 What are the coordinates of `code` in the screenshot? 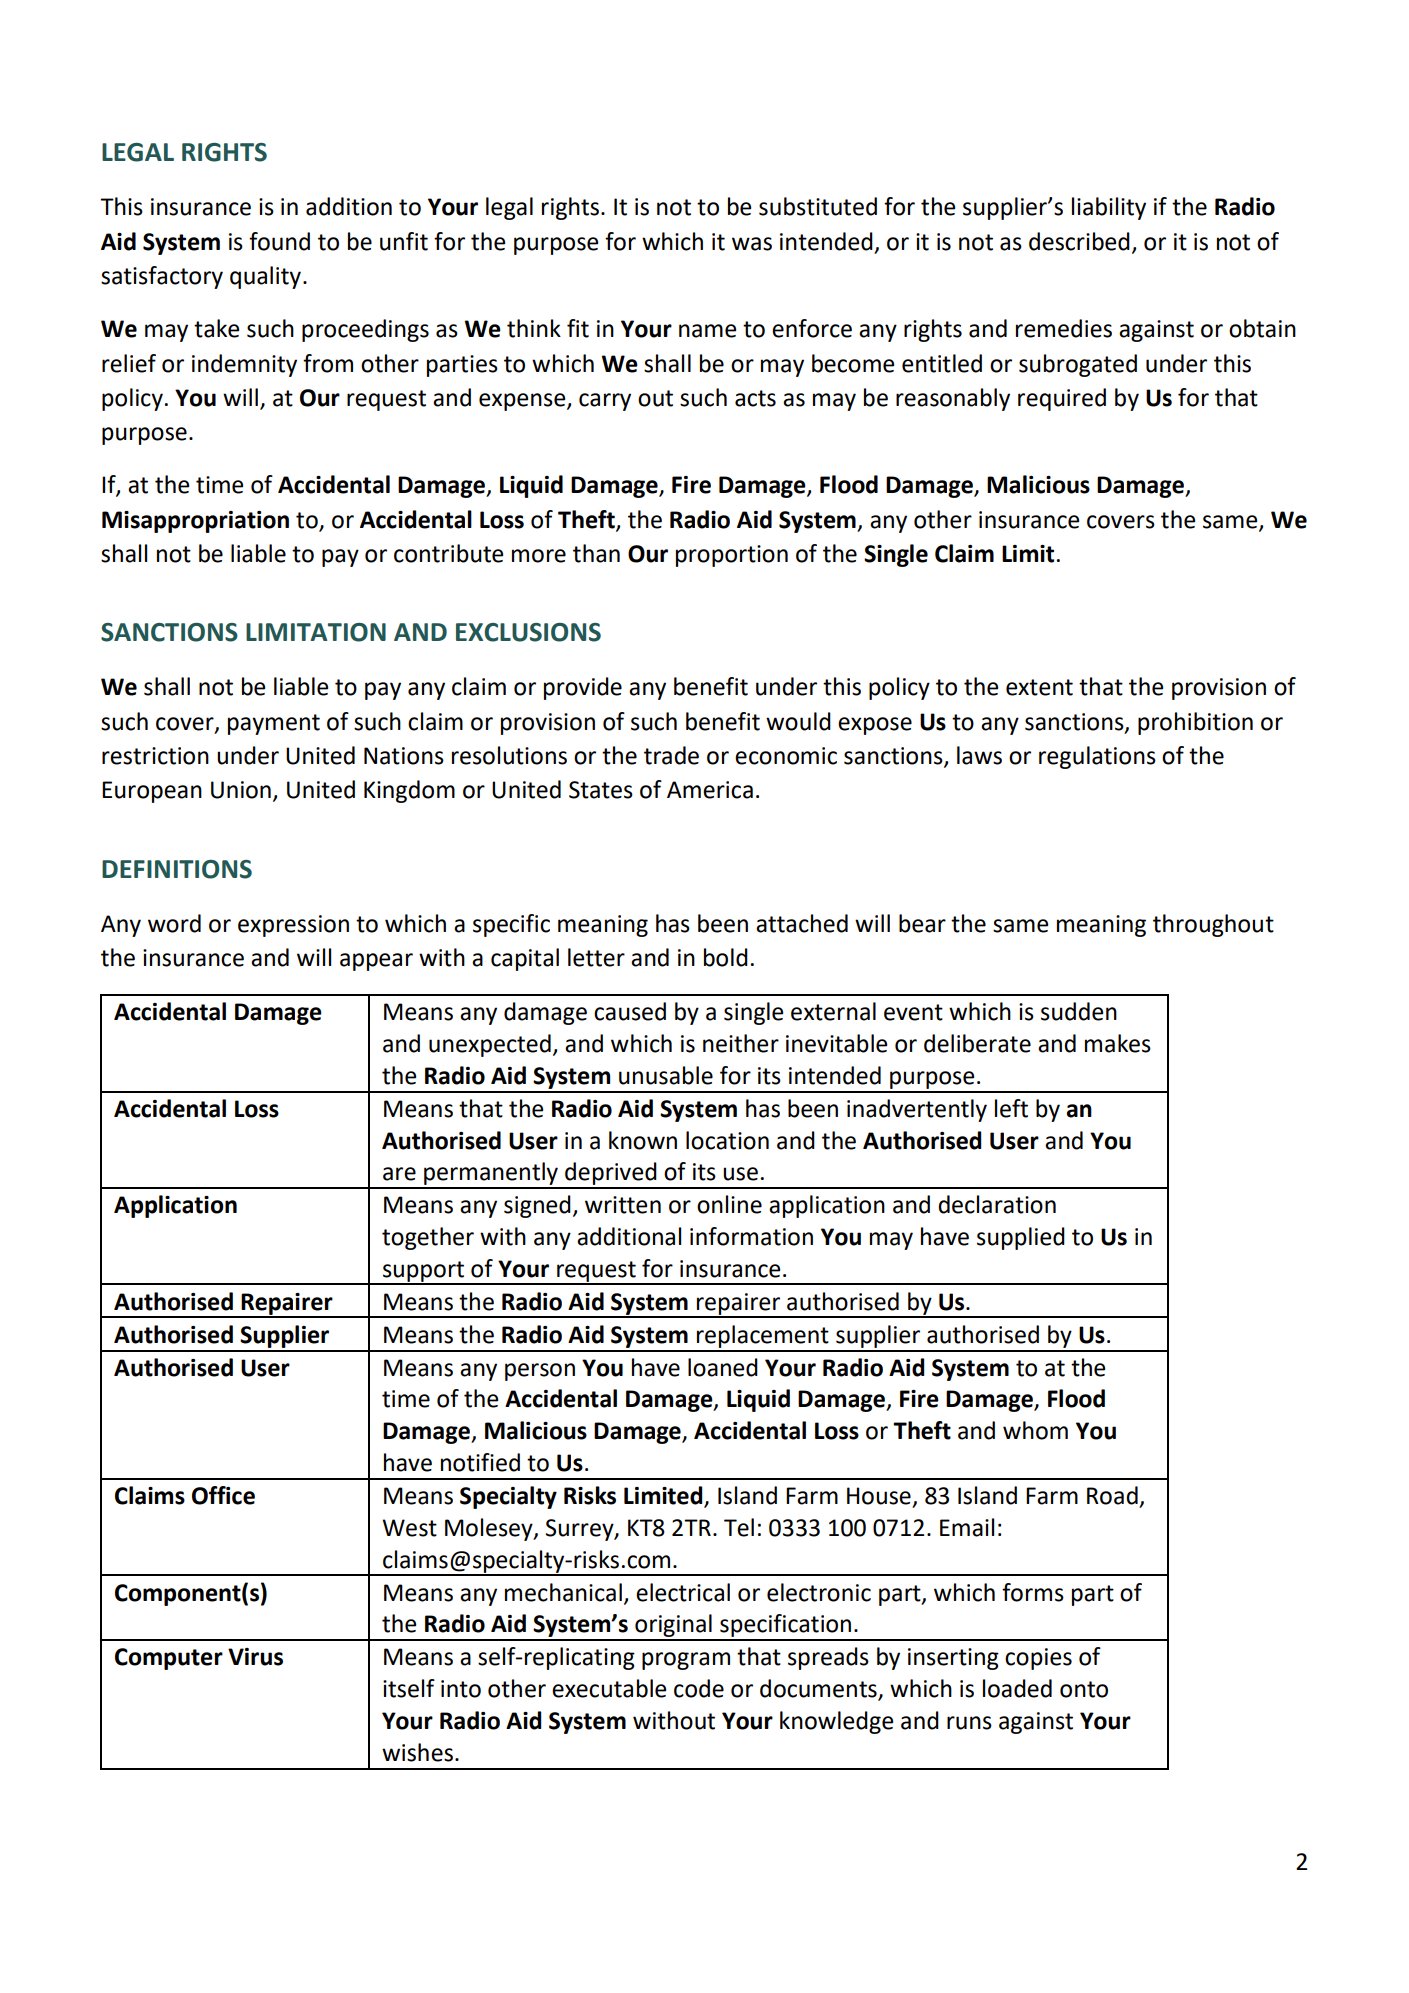 It's located at (699, 1688).
